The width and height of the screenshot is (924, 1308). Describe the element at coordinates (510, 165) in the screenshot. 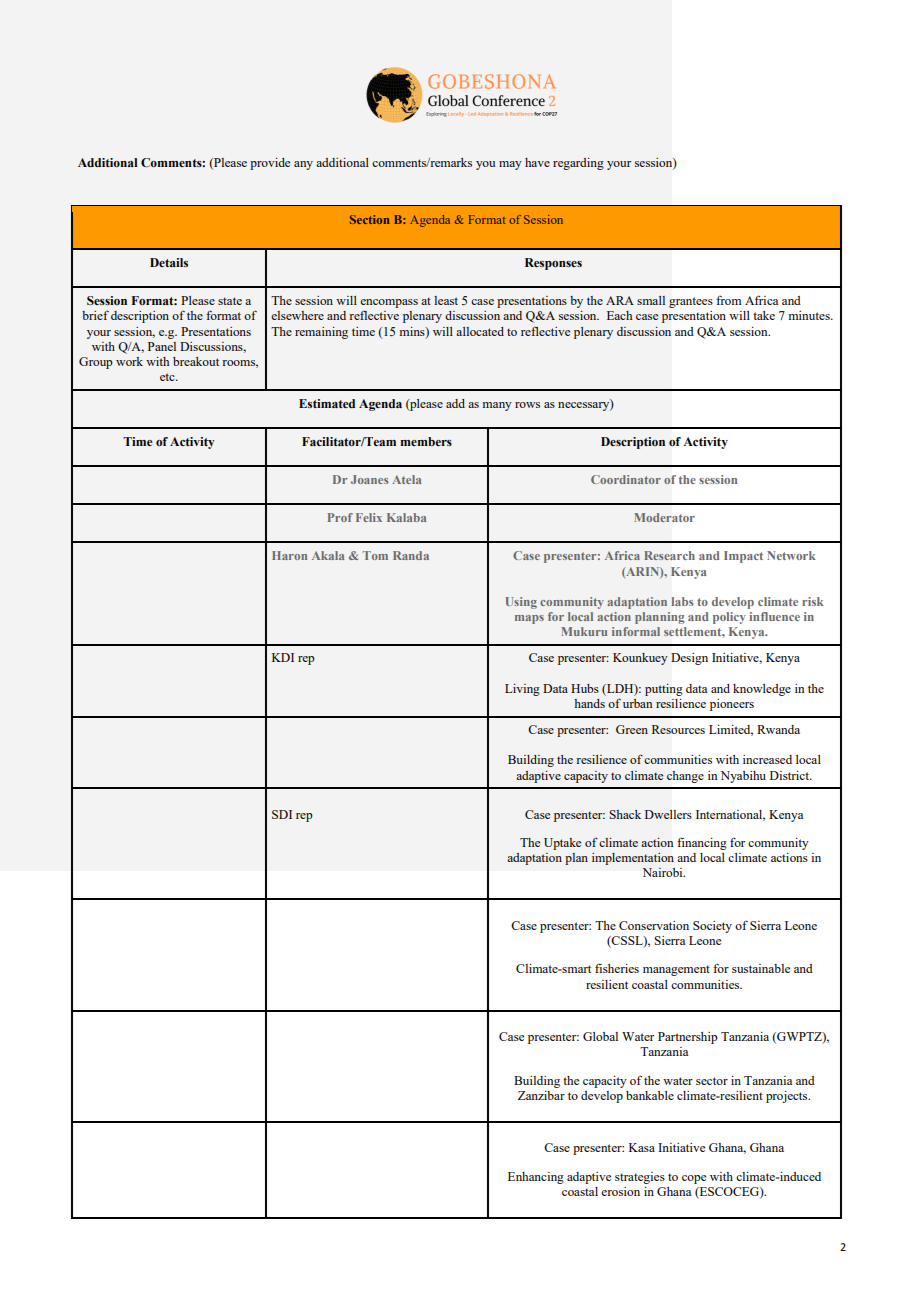

I see `may` at that location.
